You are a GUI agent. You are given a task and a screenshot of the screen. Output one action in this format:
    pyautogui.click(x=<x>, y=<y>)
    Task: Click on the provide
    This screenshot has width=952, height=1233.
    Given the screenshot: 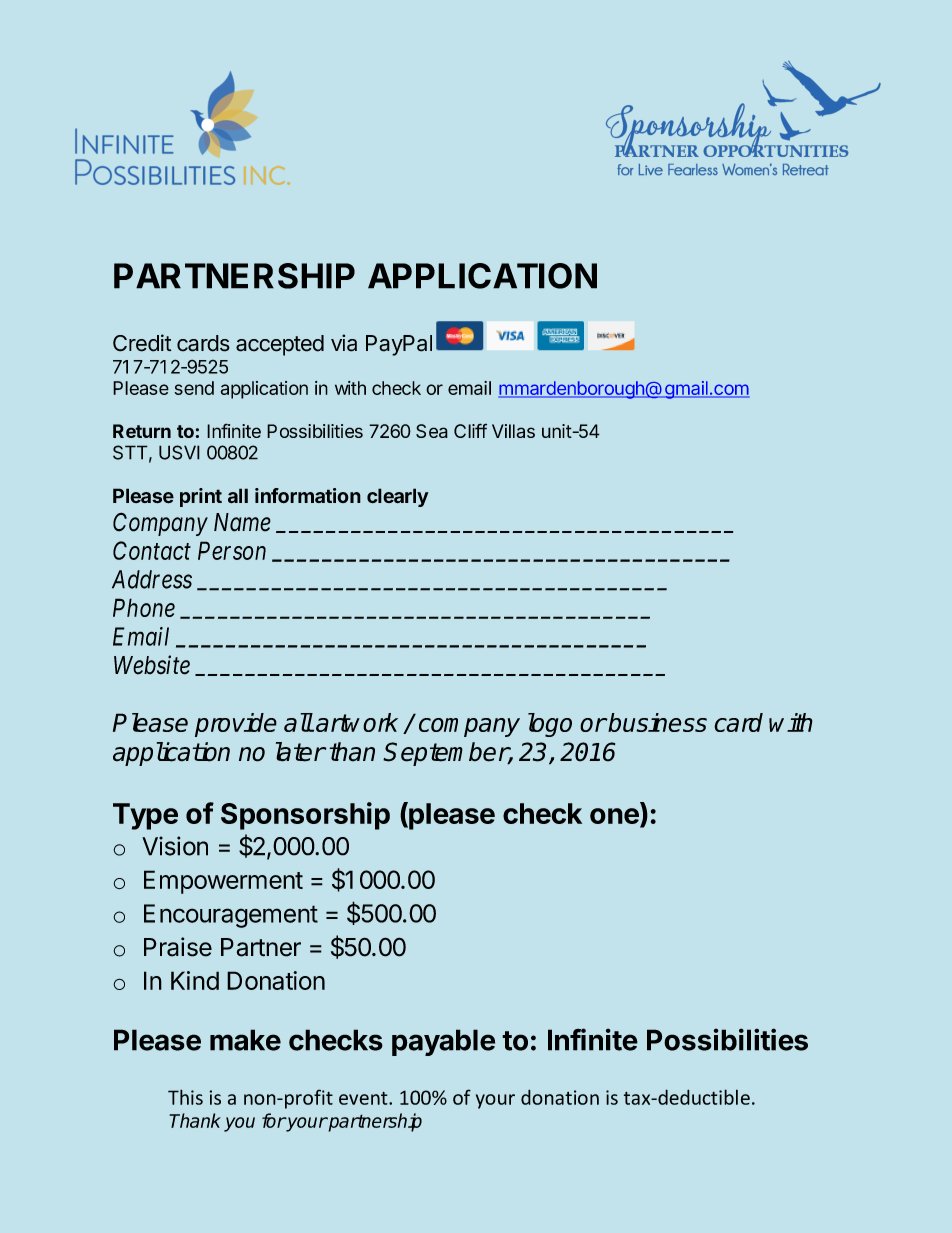 What is the action you would take?
    pyautogui.click(x=236, y=725)
